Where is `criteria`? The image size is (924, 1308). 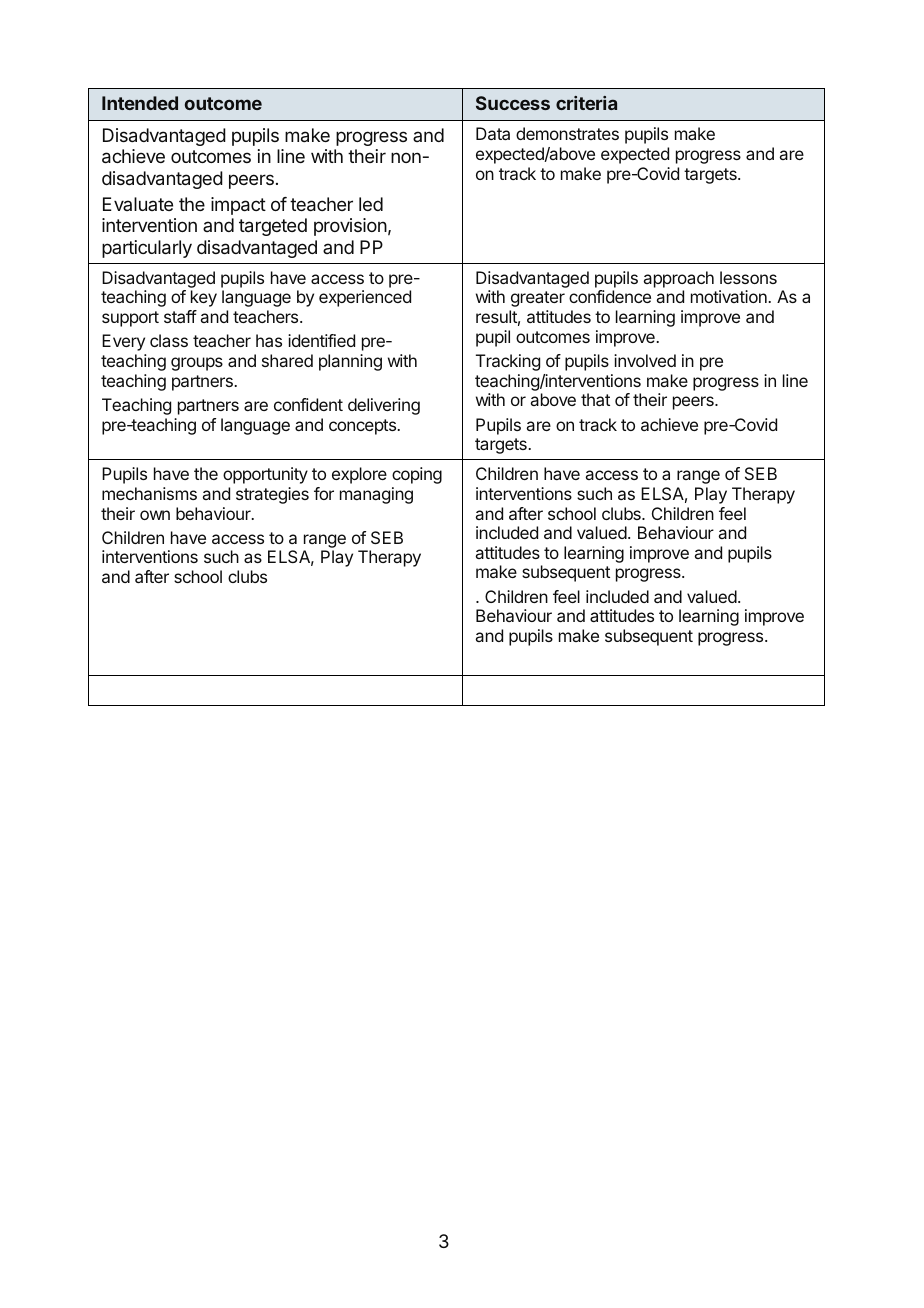 criteria is located at coordinates (586, 103).
